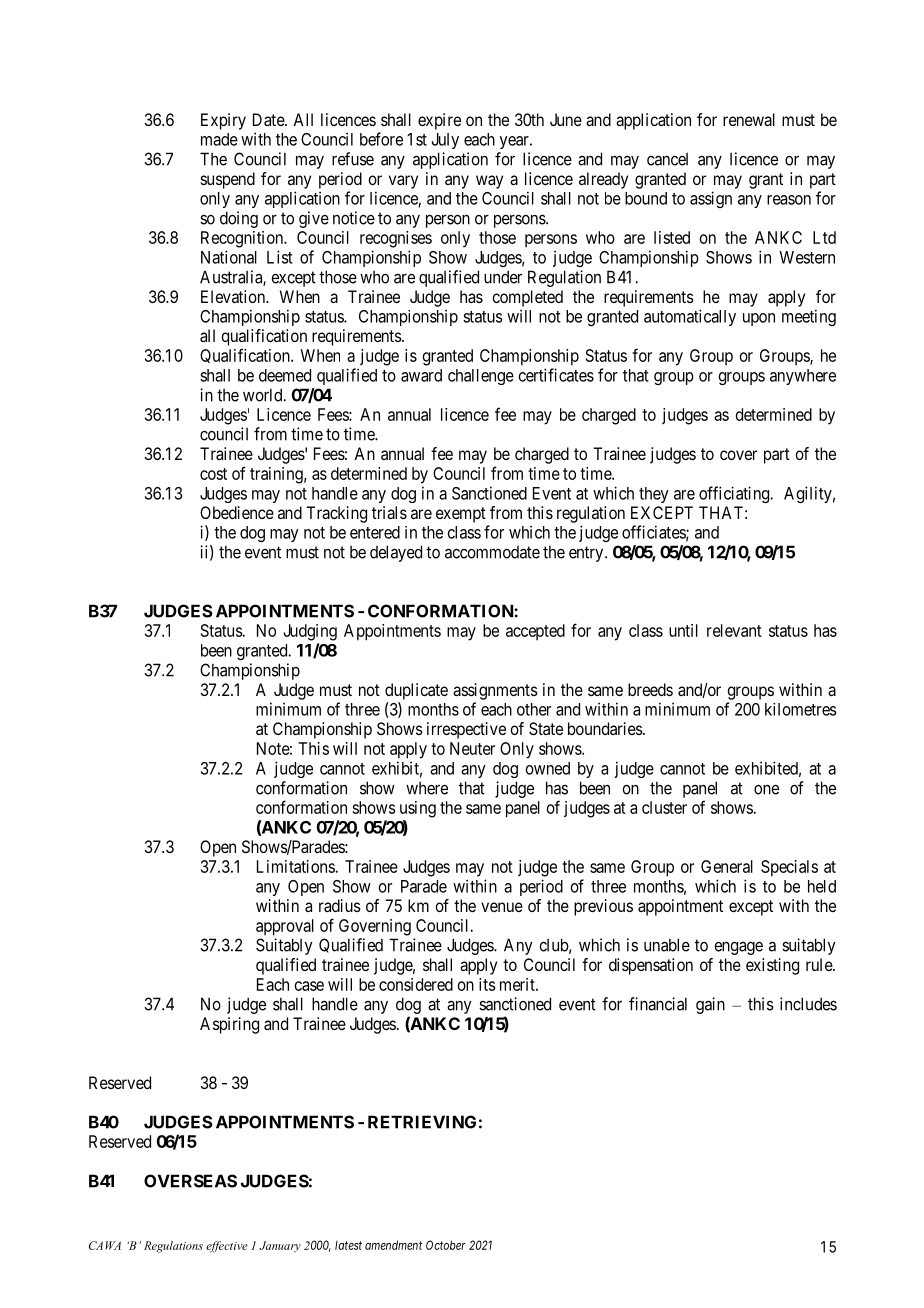 Image resolution: width=924 pixels, height=1308 pixels. I want to click on Obedience, so click(237, 512).
